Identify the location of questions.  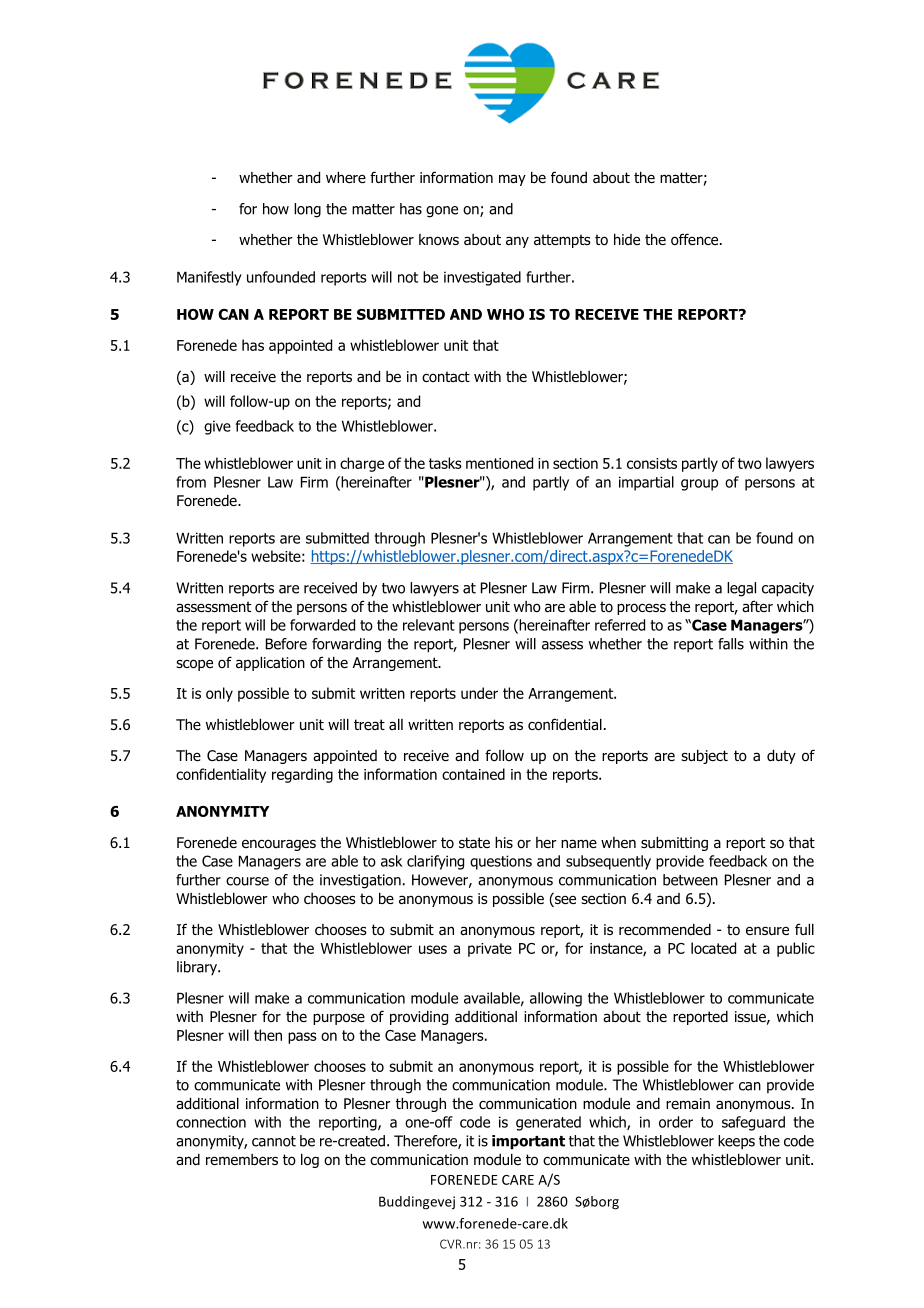
(501, 862).
